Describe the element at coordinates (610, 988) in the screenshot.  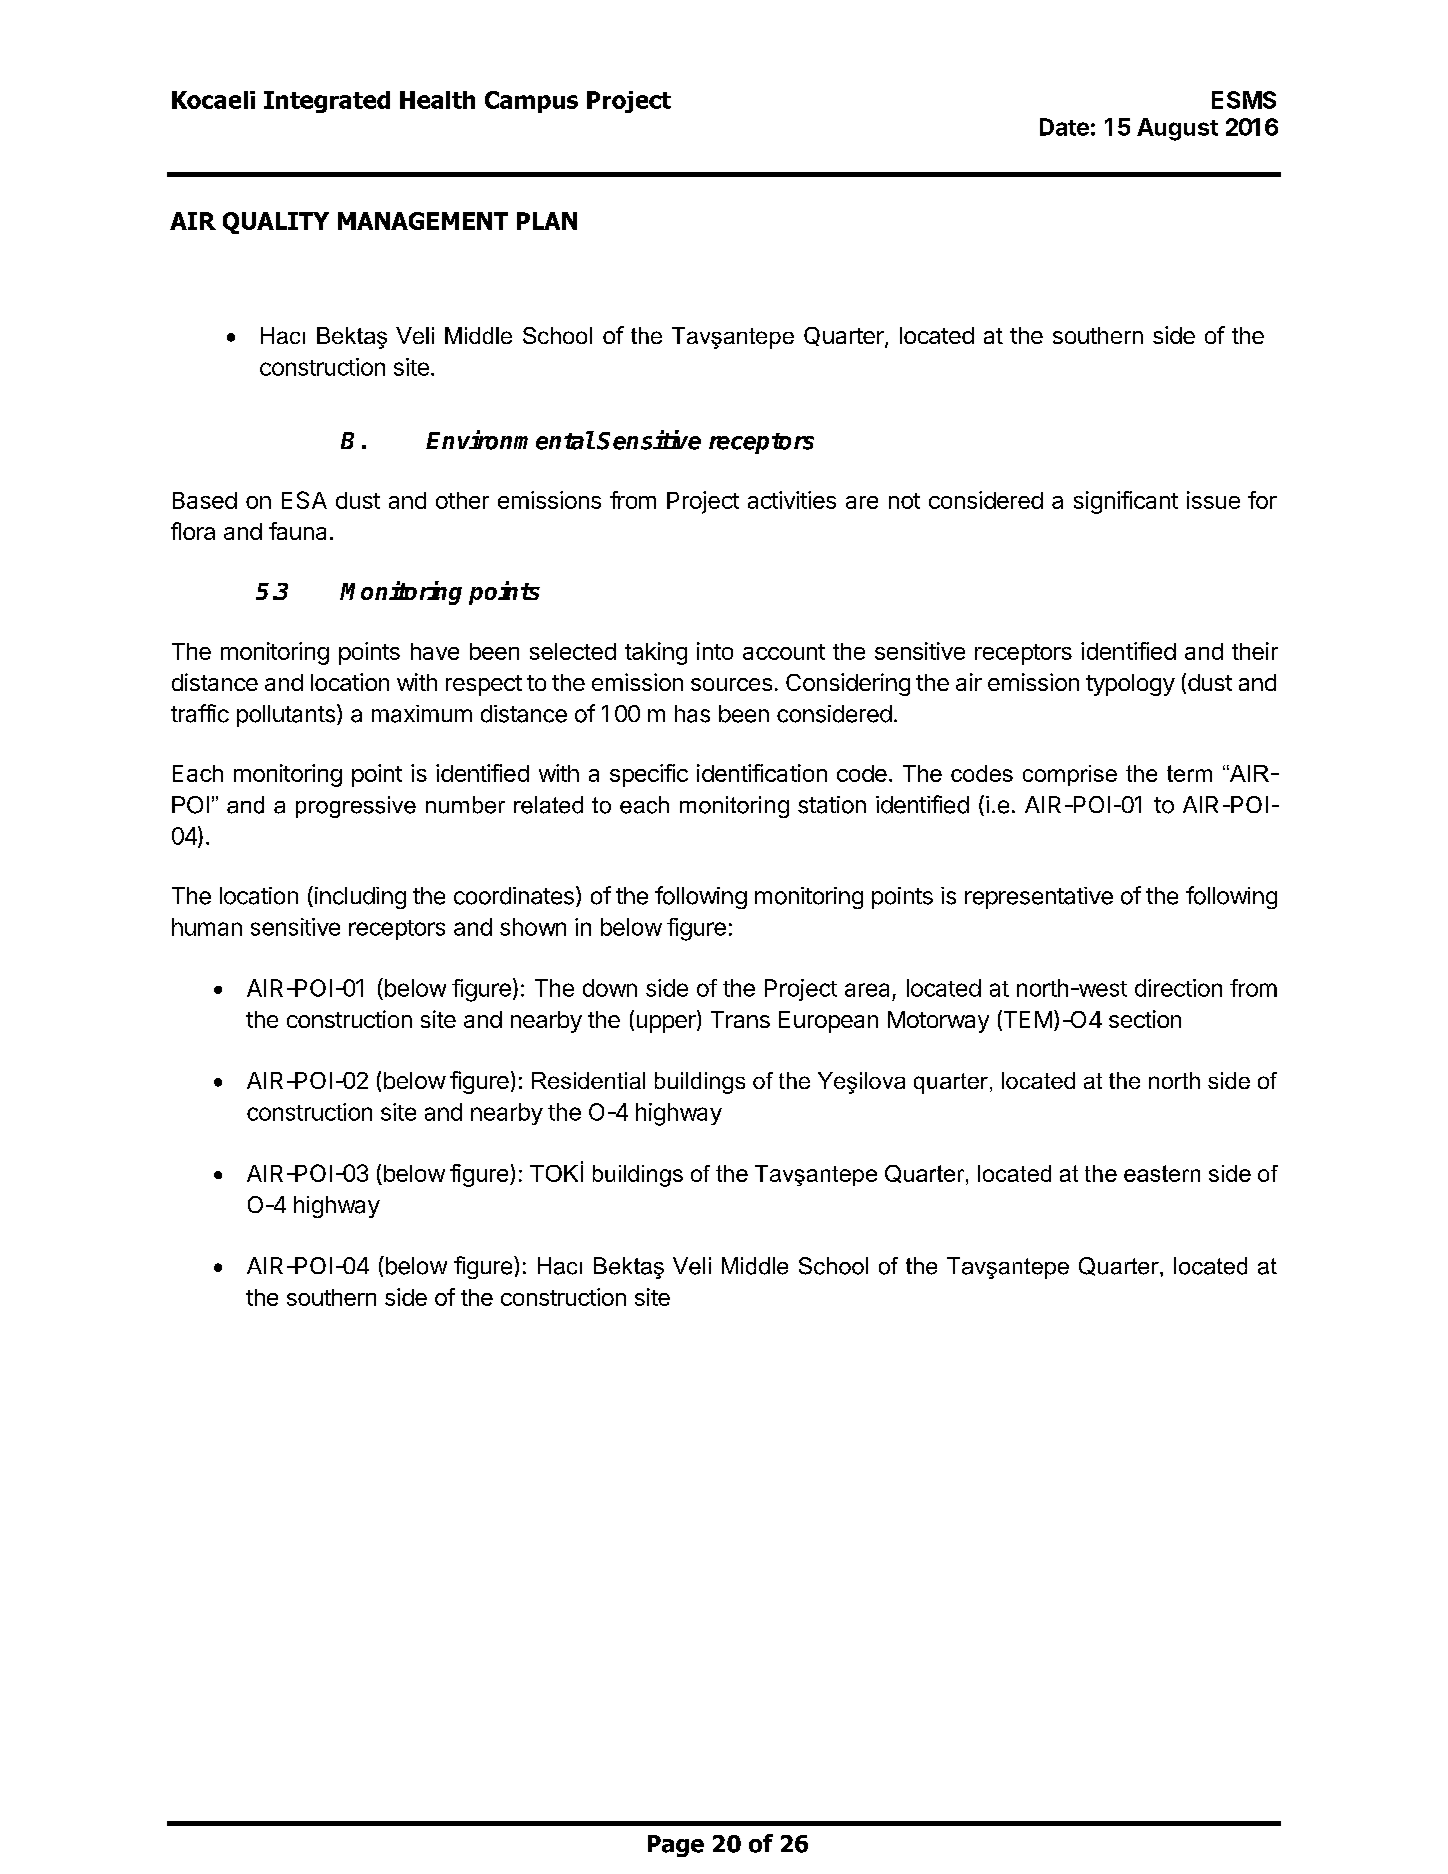
I see `down` at that location.
